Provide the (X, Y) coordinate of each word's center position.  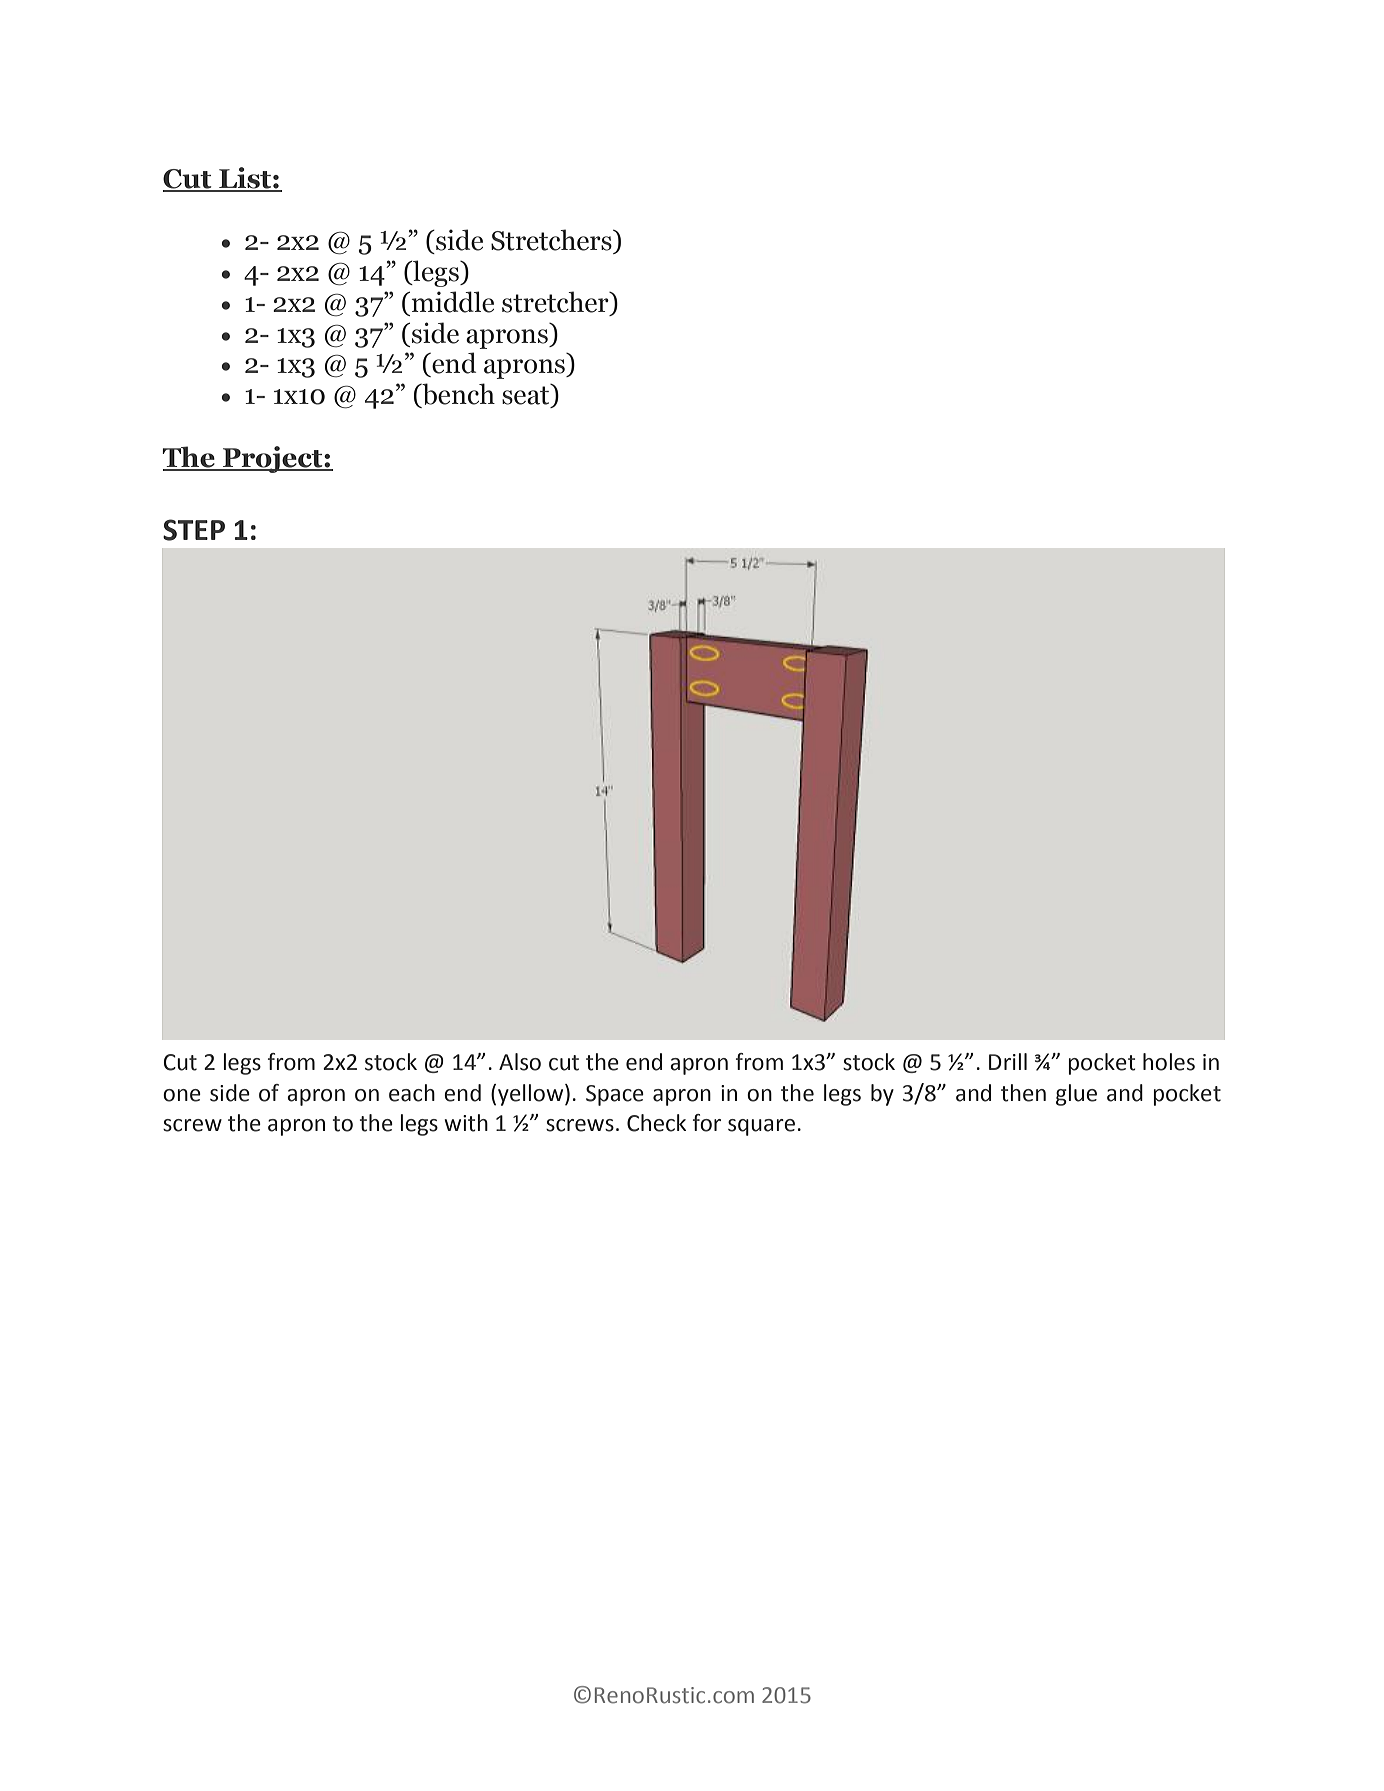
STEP (194, 530)
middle (451, 302)
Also (520, 1062)
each (412, 1093)
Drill (1008, 1061)
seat (527, 395)
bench (457, 395)
